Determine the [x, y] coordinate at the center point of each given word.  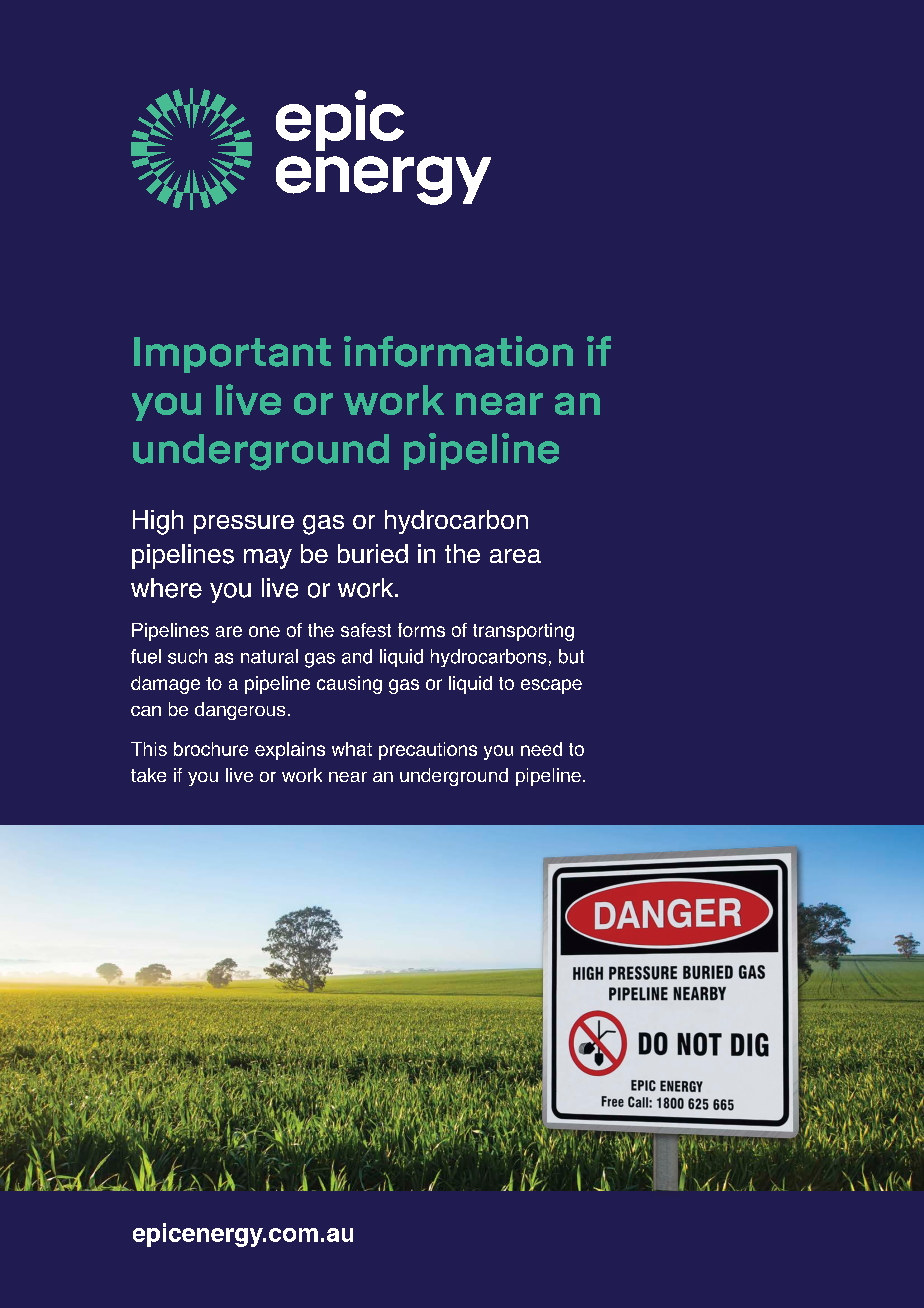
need [541, 749]
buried [373, 553]
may [268, 559]
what [352, 749]
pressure [244, 524]
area [515, 556]
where [166, 588]
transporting [523, 632]
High [158, 522]
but [571, 656]
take [148, 775]
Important [232, 355]
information [458, 351]
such [187, 656]
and [357, 656]
